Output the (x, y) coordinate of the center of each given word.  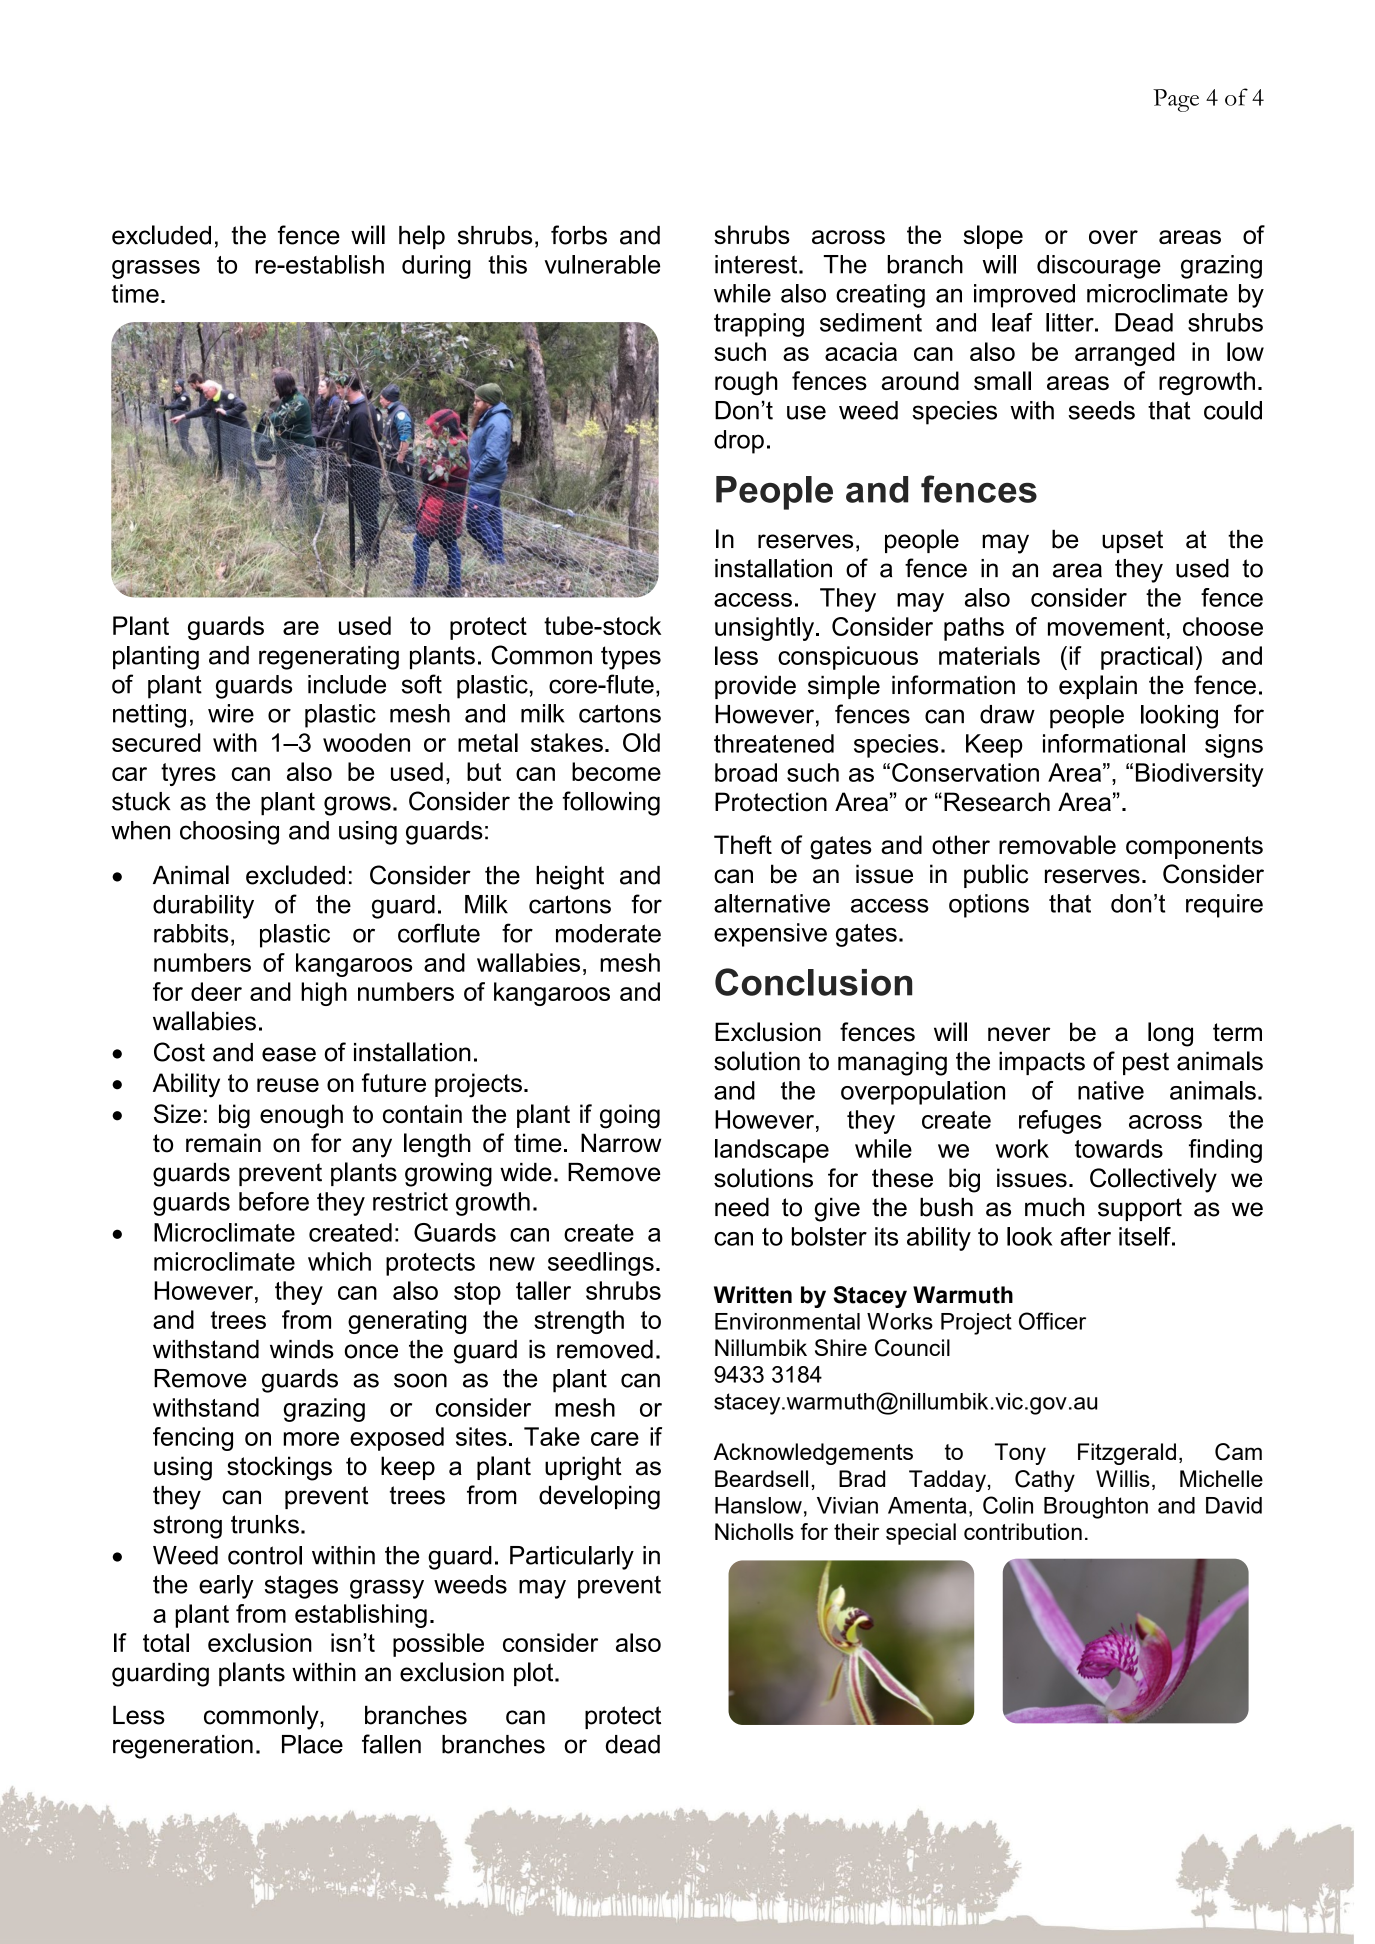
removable (1057, 845)
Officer (1052, 1321)
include (347, 684)
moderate (608, 933)
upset (1132, 541)
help (422, 237)
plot (535, 1674)
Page (1176, 100)
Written (753, 1295)
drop (739, 442)
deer (216, 991)
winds (302, 1349)
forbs (579, 235)
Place (312, 1744)
